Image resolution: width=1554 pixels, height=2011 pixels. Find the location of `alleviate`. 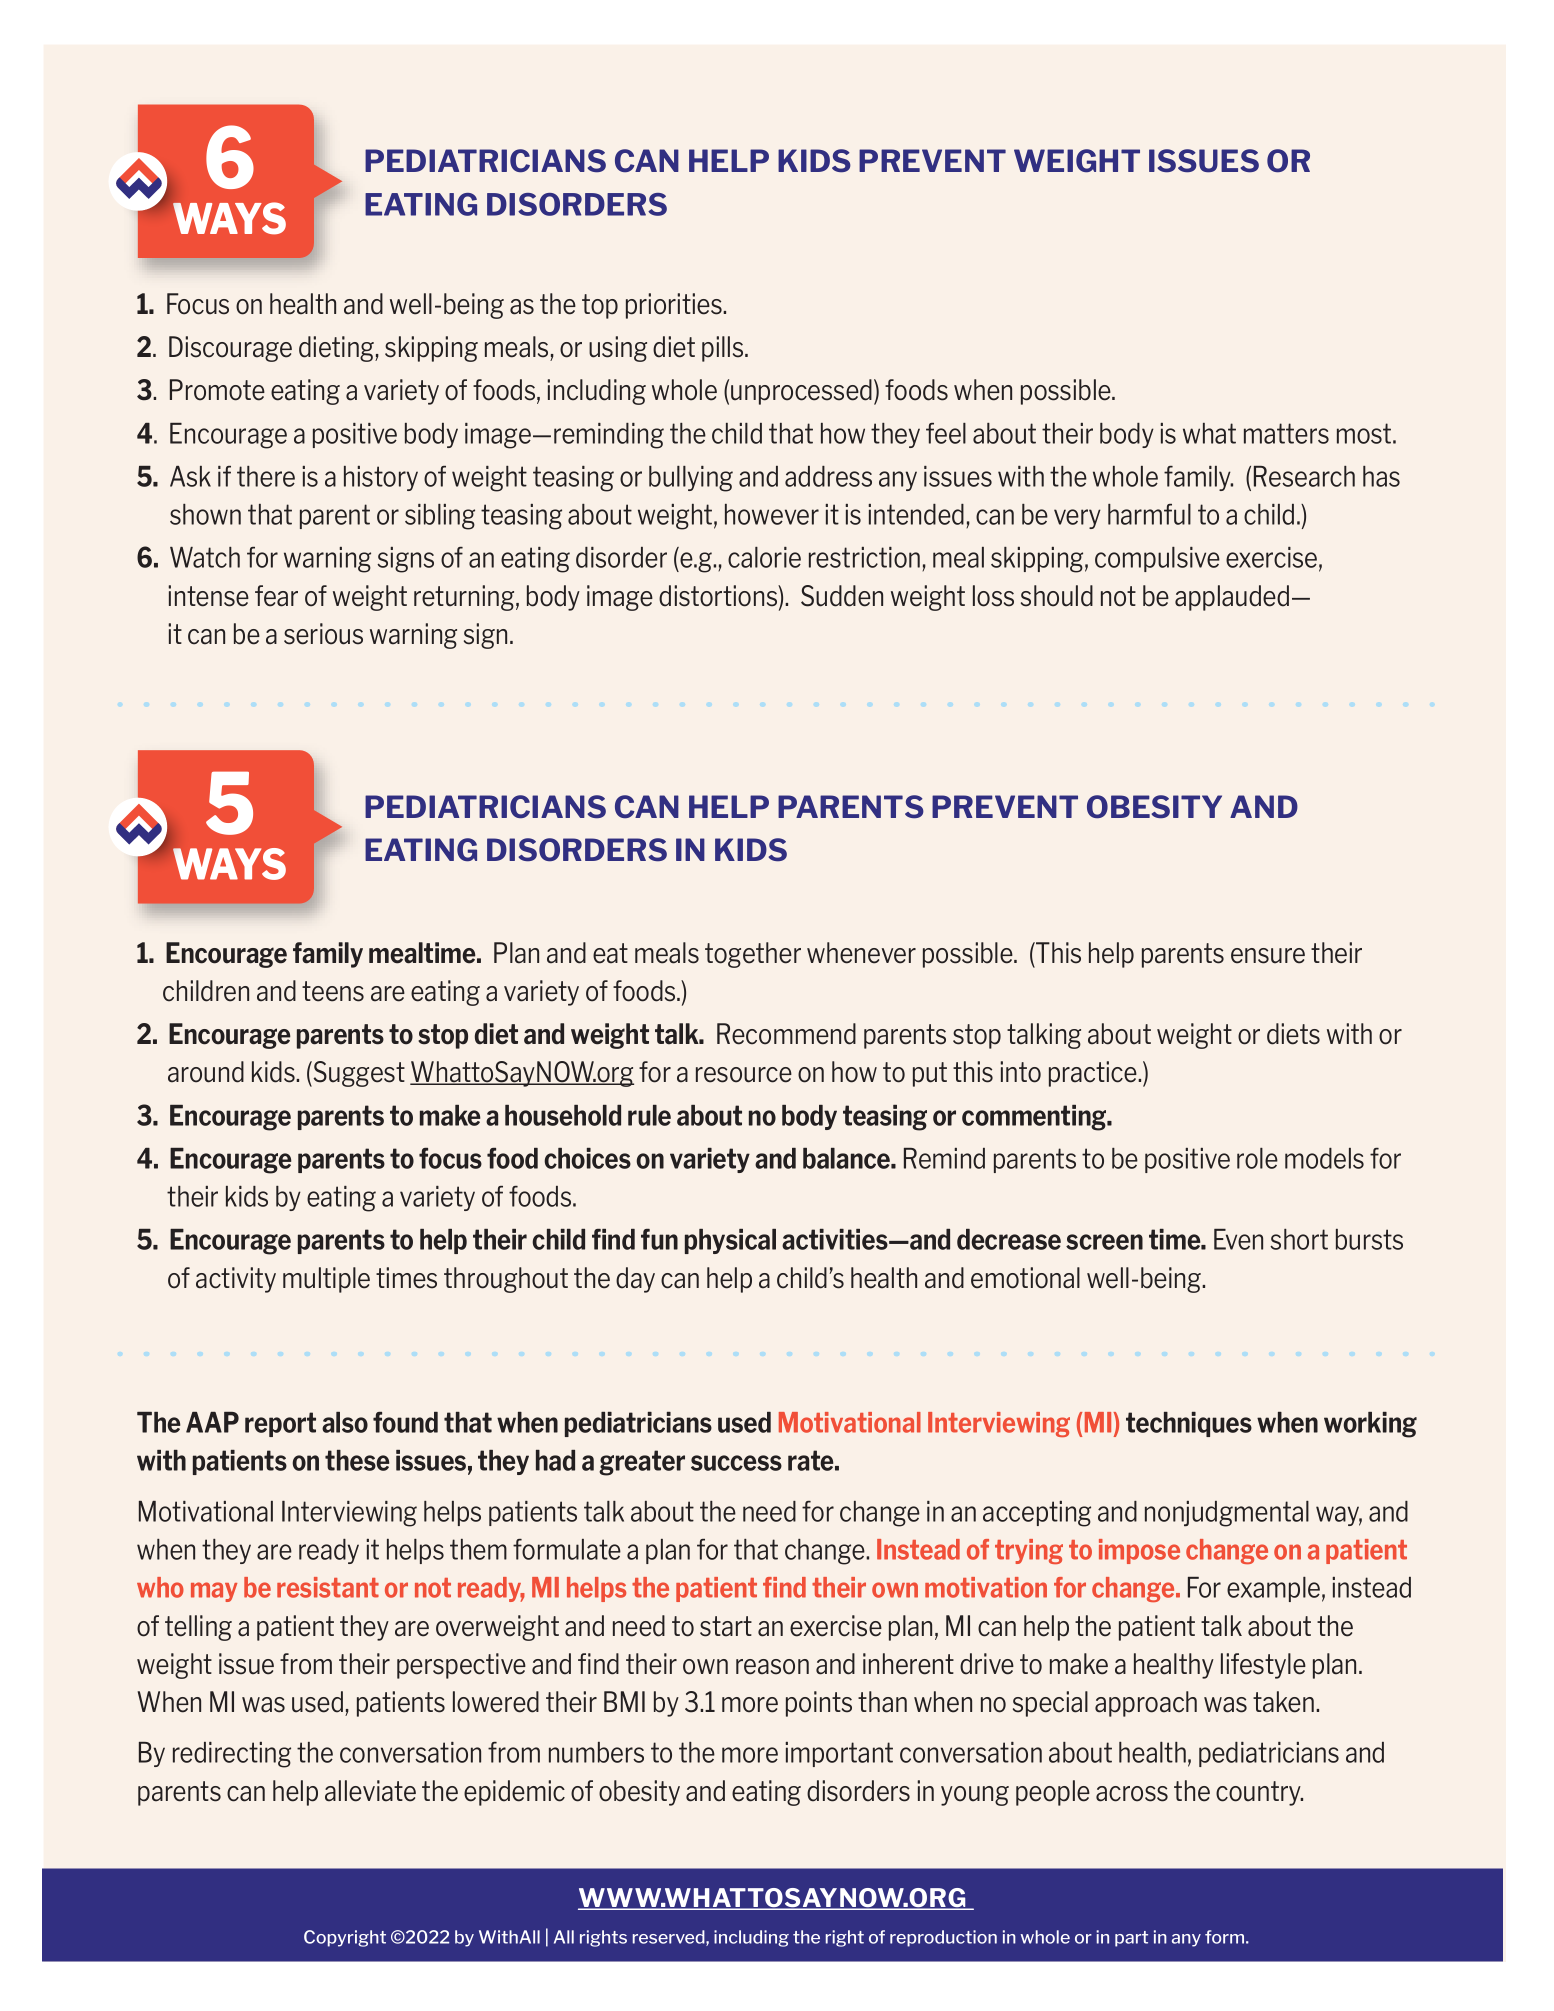

alleviate is located at coordinates (370, 1791).
